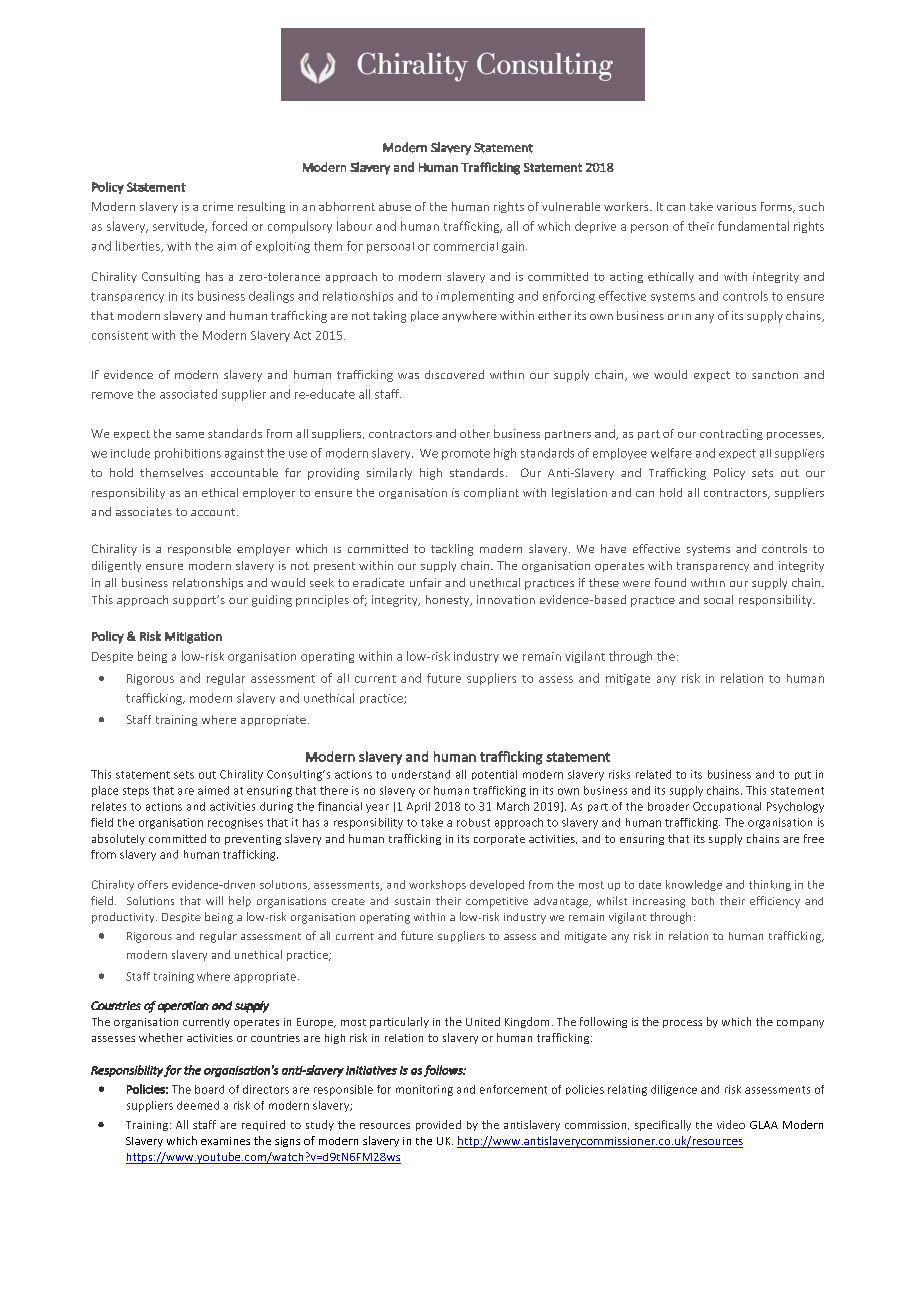  I want to click on deemed, so click(198, 1105).
